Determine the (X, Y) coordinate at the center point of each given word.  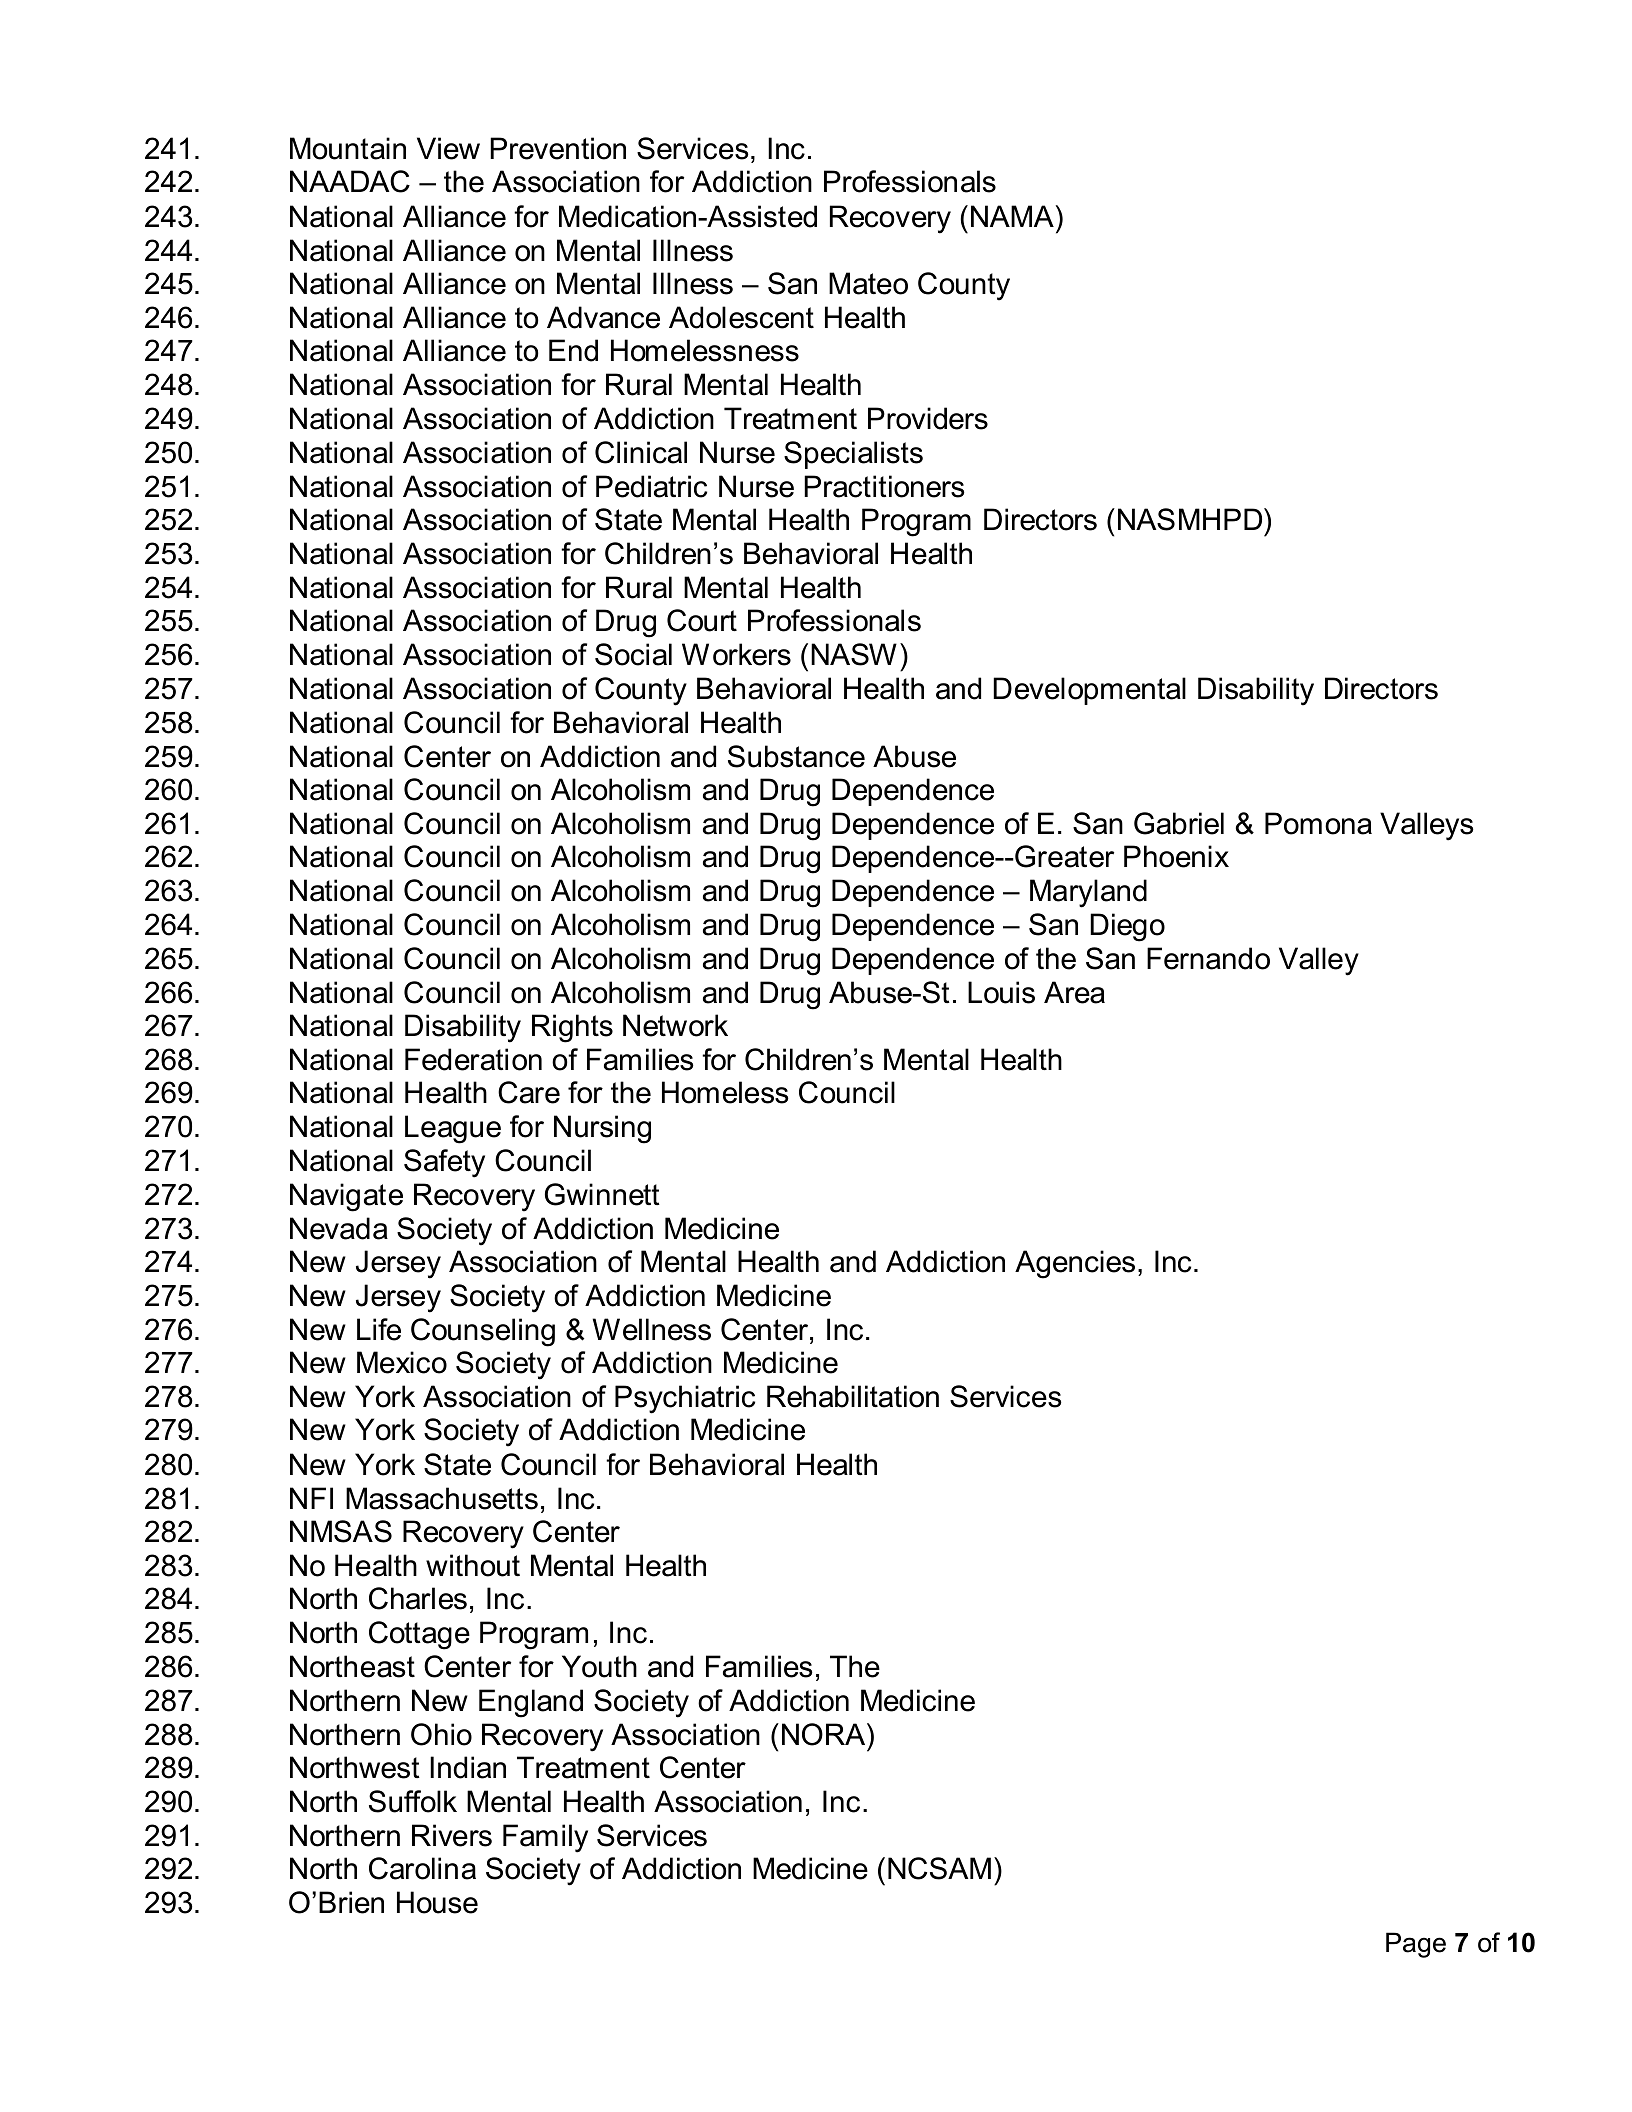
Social (633, 654)
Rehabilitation (853, 1396)
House (437, 1902)
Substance (796, 756)
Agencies (1075, 1264)
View (448, 148)
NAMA (1012, 216)
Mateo (868, 283)
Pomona (1318, 823)
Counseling (483, 1332)
